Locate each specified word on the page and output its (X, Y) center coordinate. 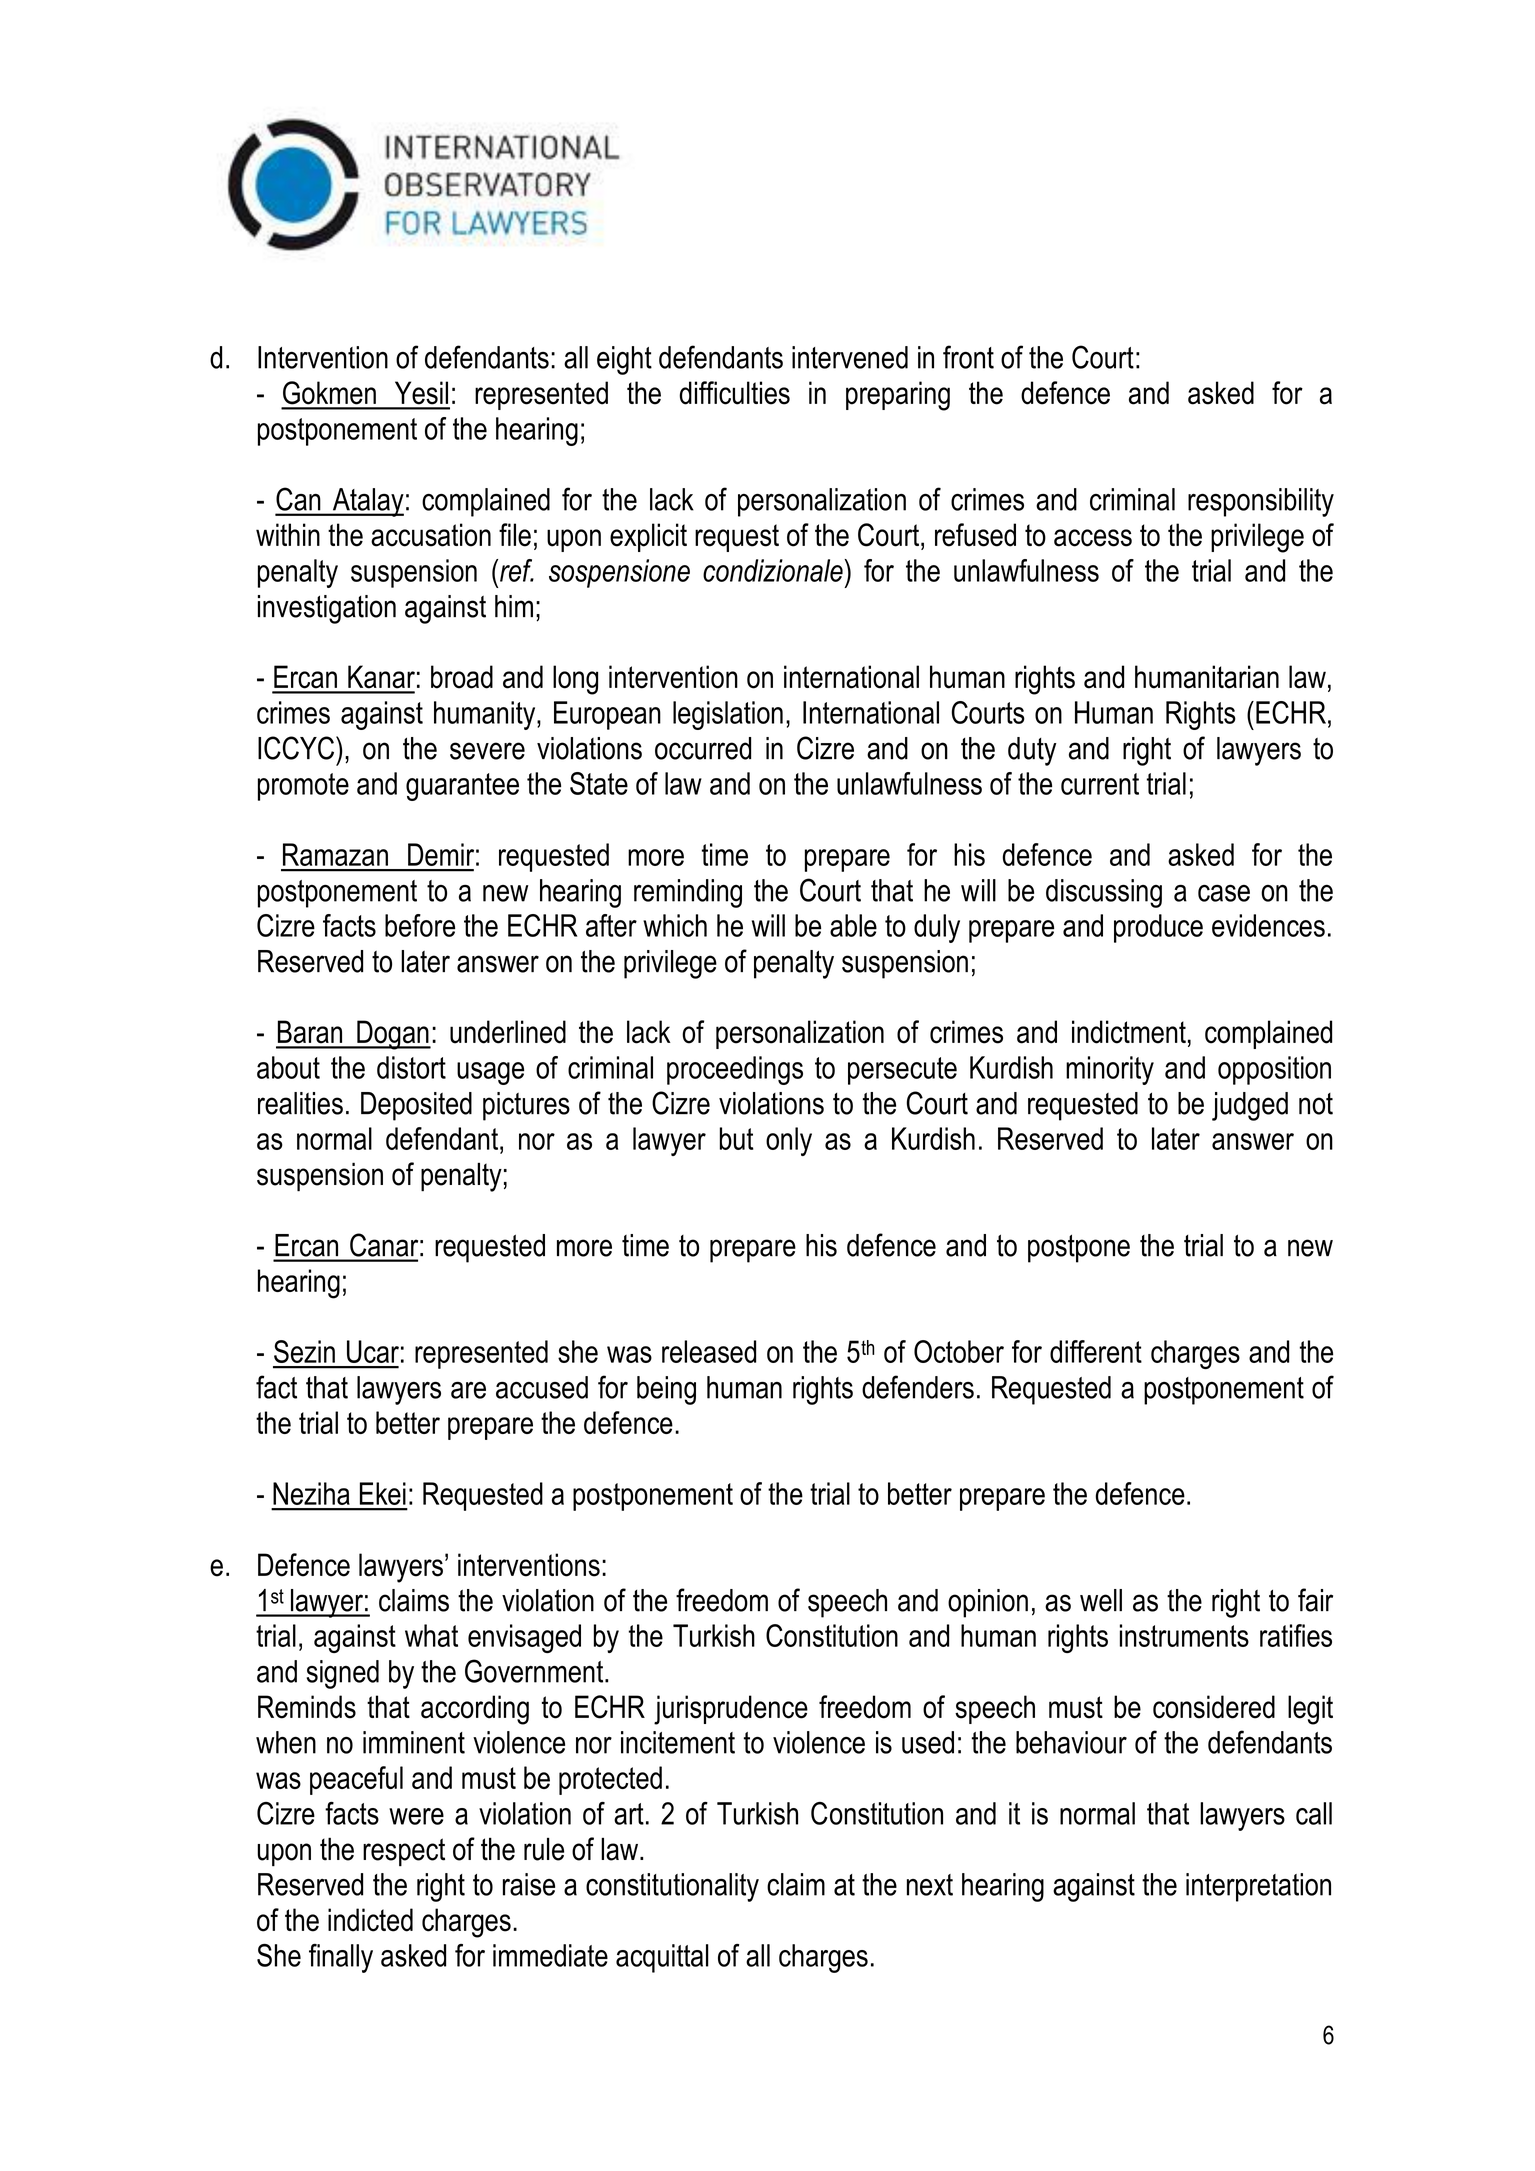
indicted (370, 1920)
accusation (431, 535)
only (789, 1141)
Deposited (416, 1106)
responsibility (1261, 502)
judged (1250, 1106)
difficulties (734, 393)
